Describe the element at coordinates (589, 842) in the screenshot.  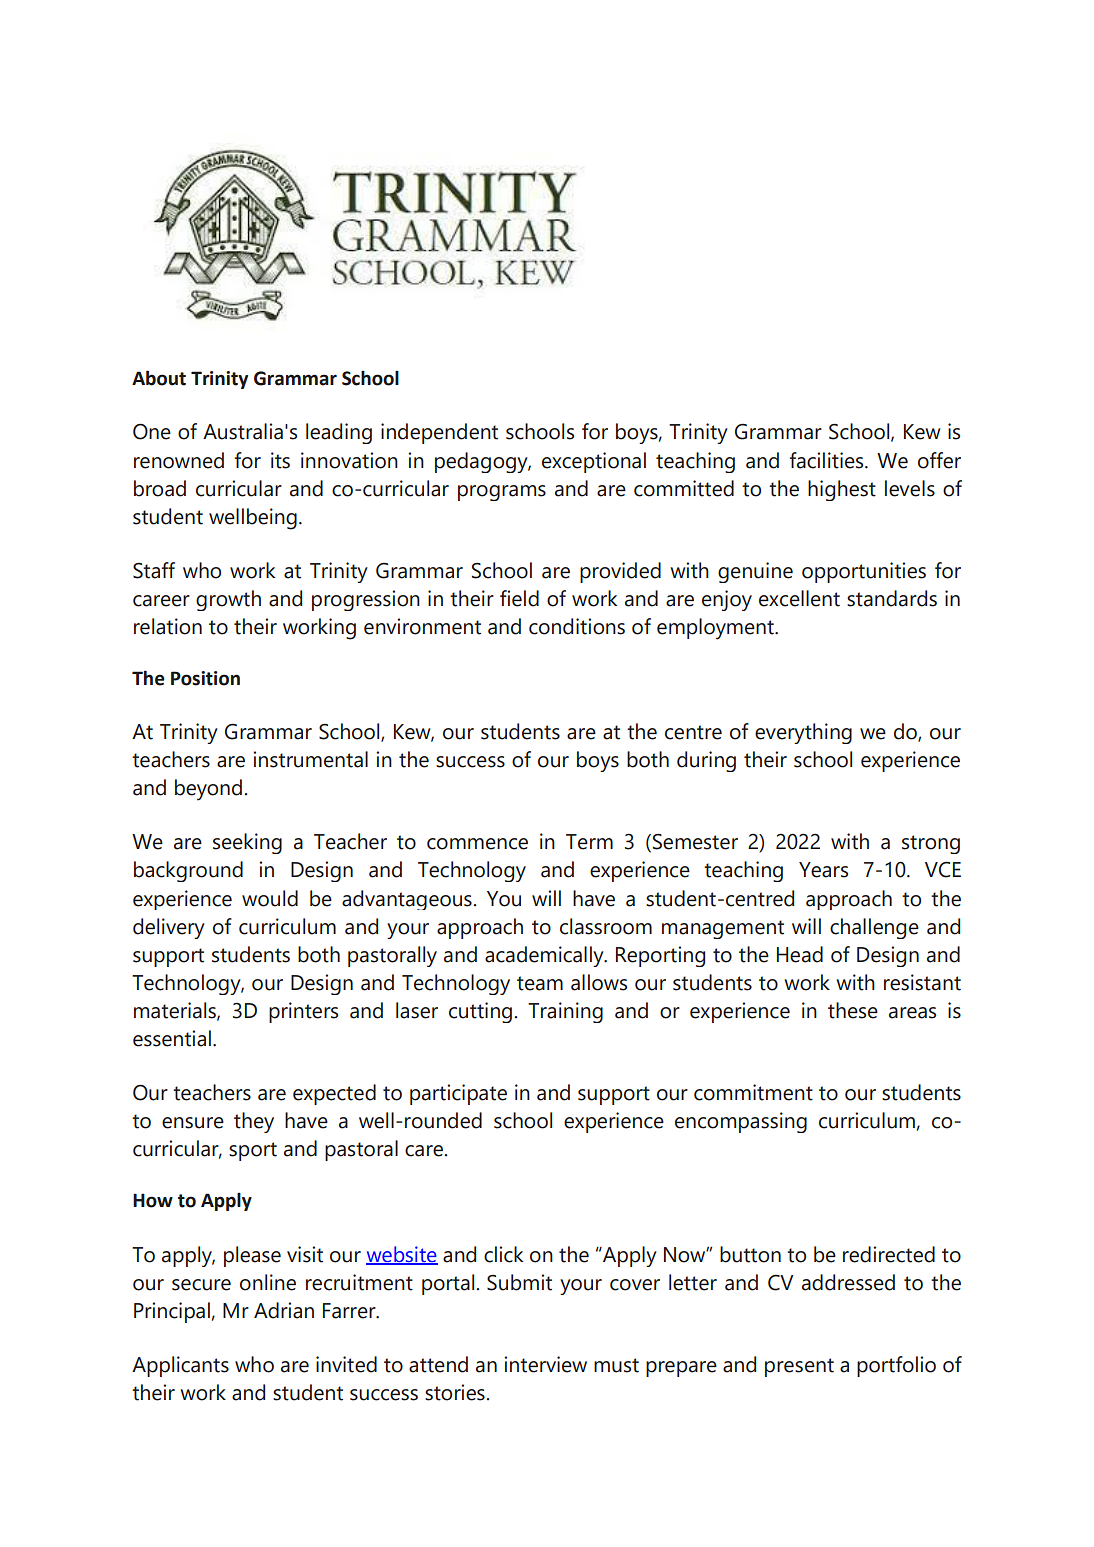
I see `Term` at that location.
